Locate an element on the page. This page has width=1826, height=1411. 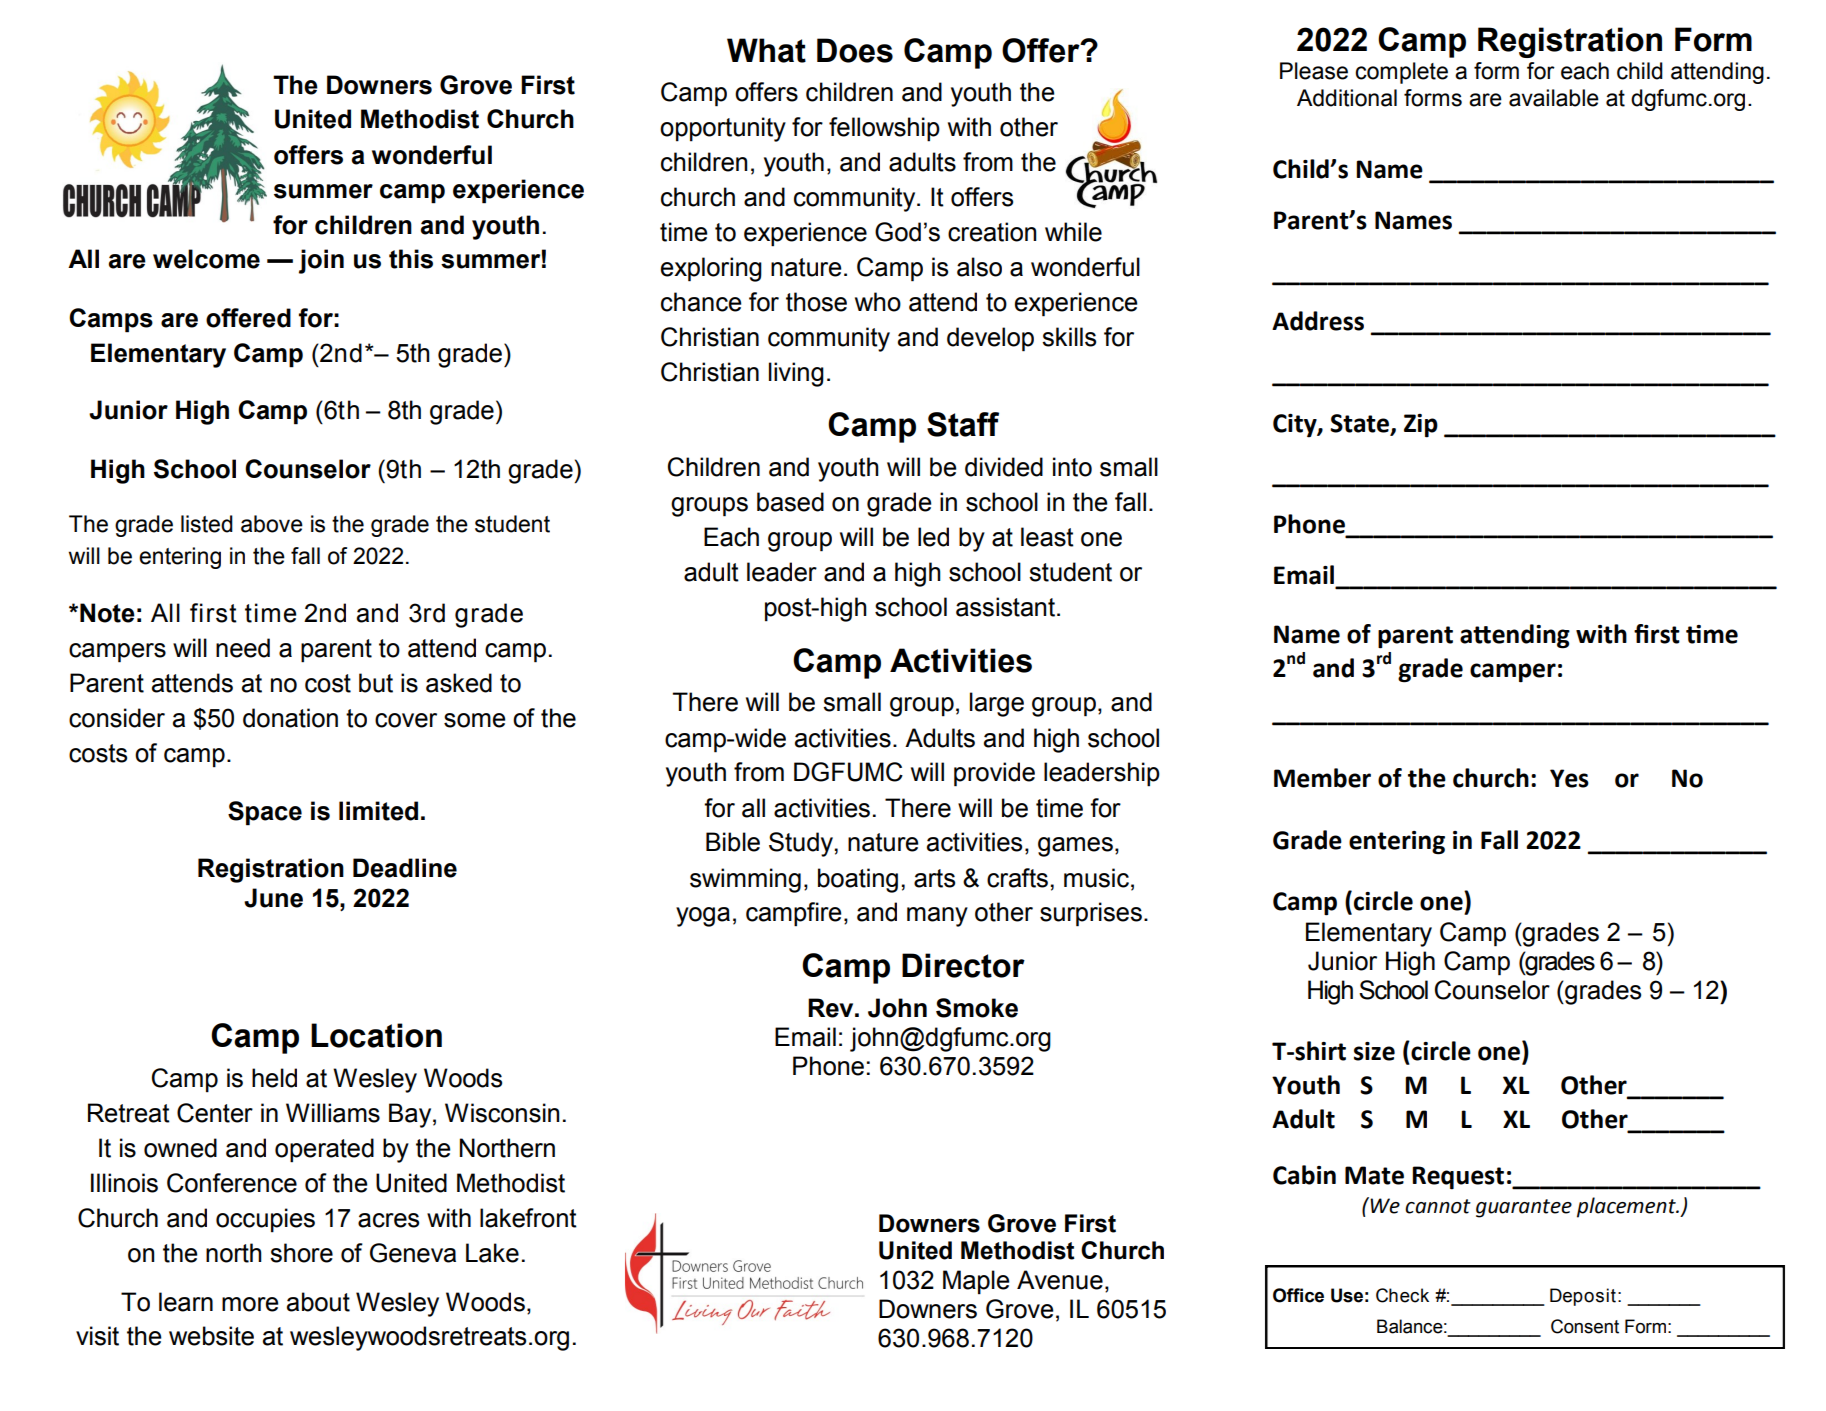
welcome is located at coordinates (206, 259).
